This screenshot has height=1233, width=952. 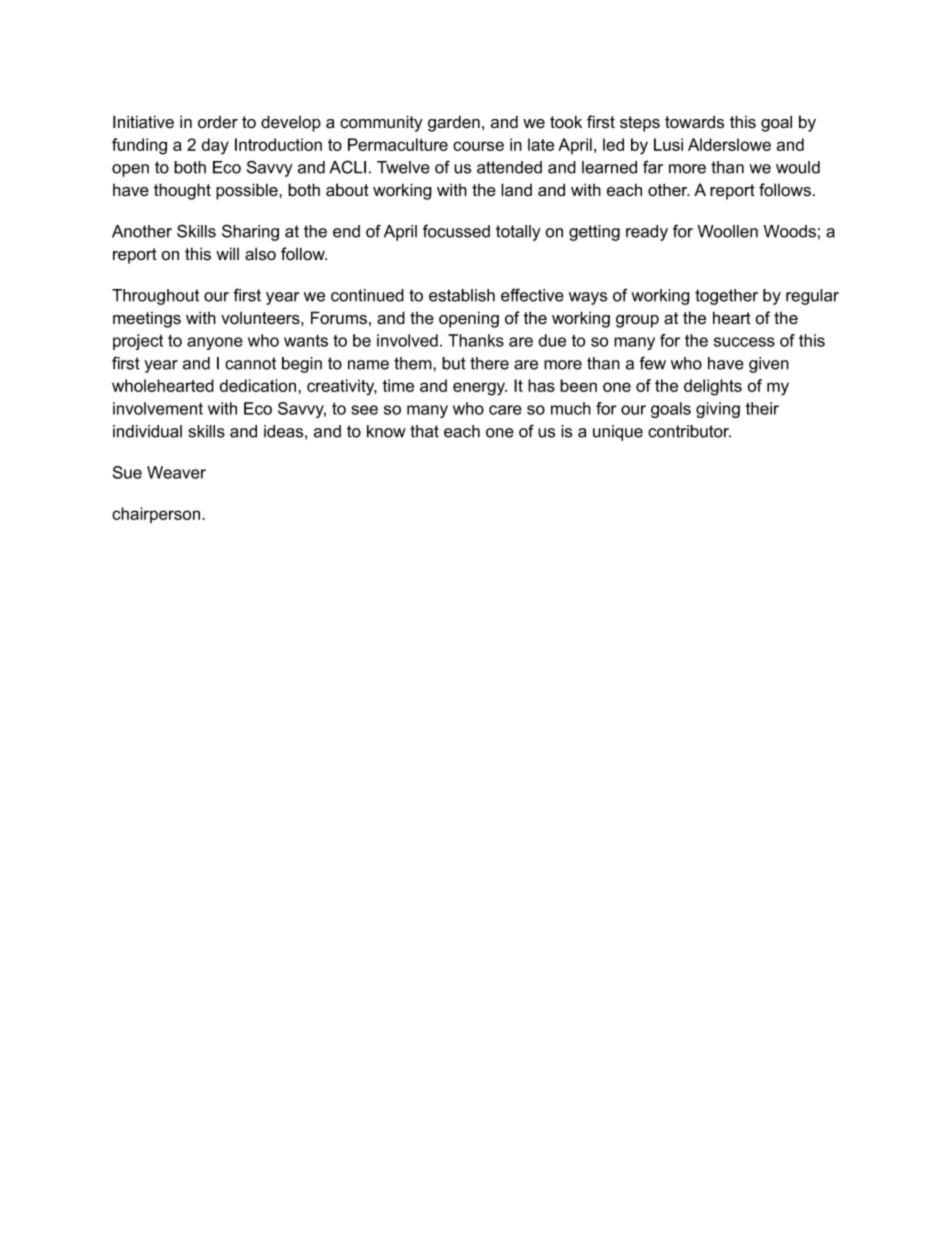 I want to click on order, so click(x=218, y=122).
